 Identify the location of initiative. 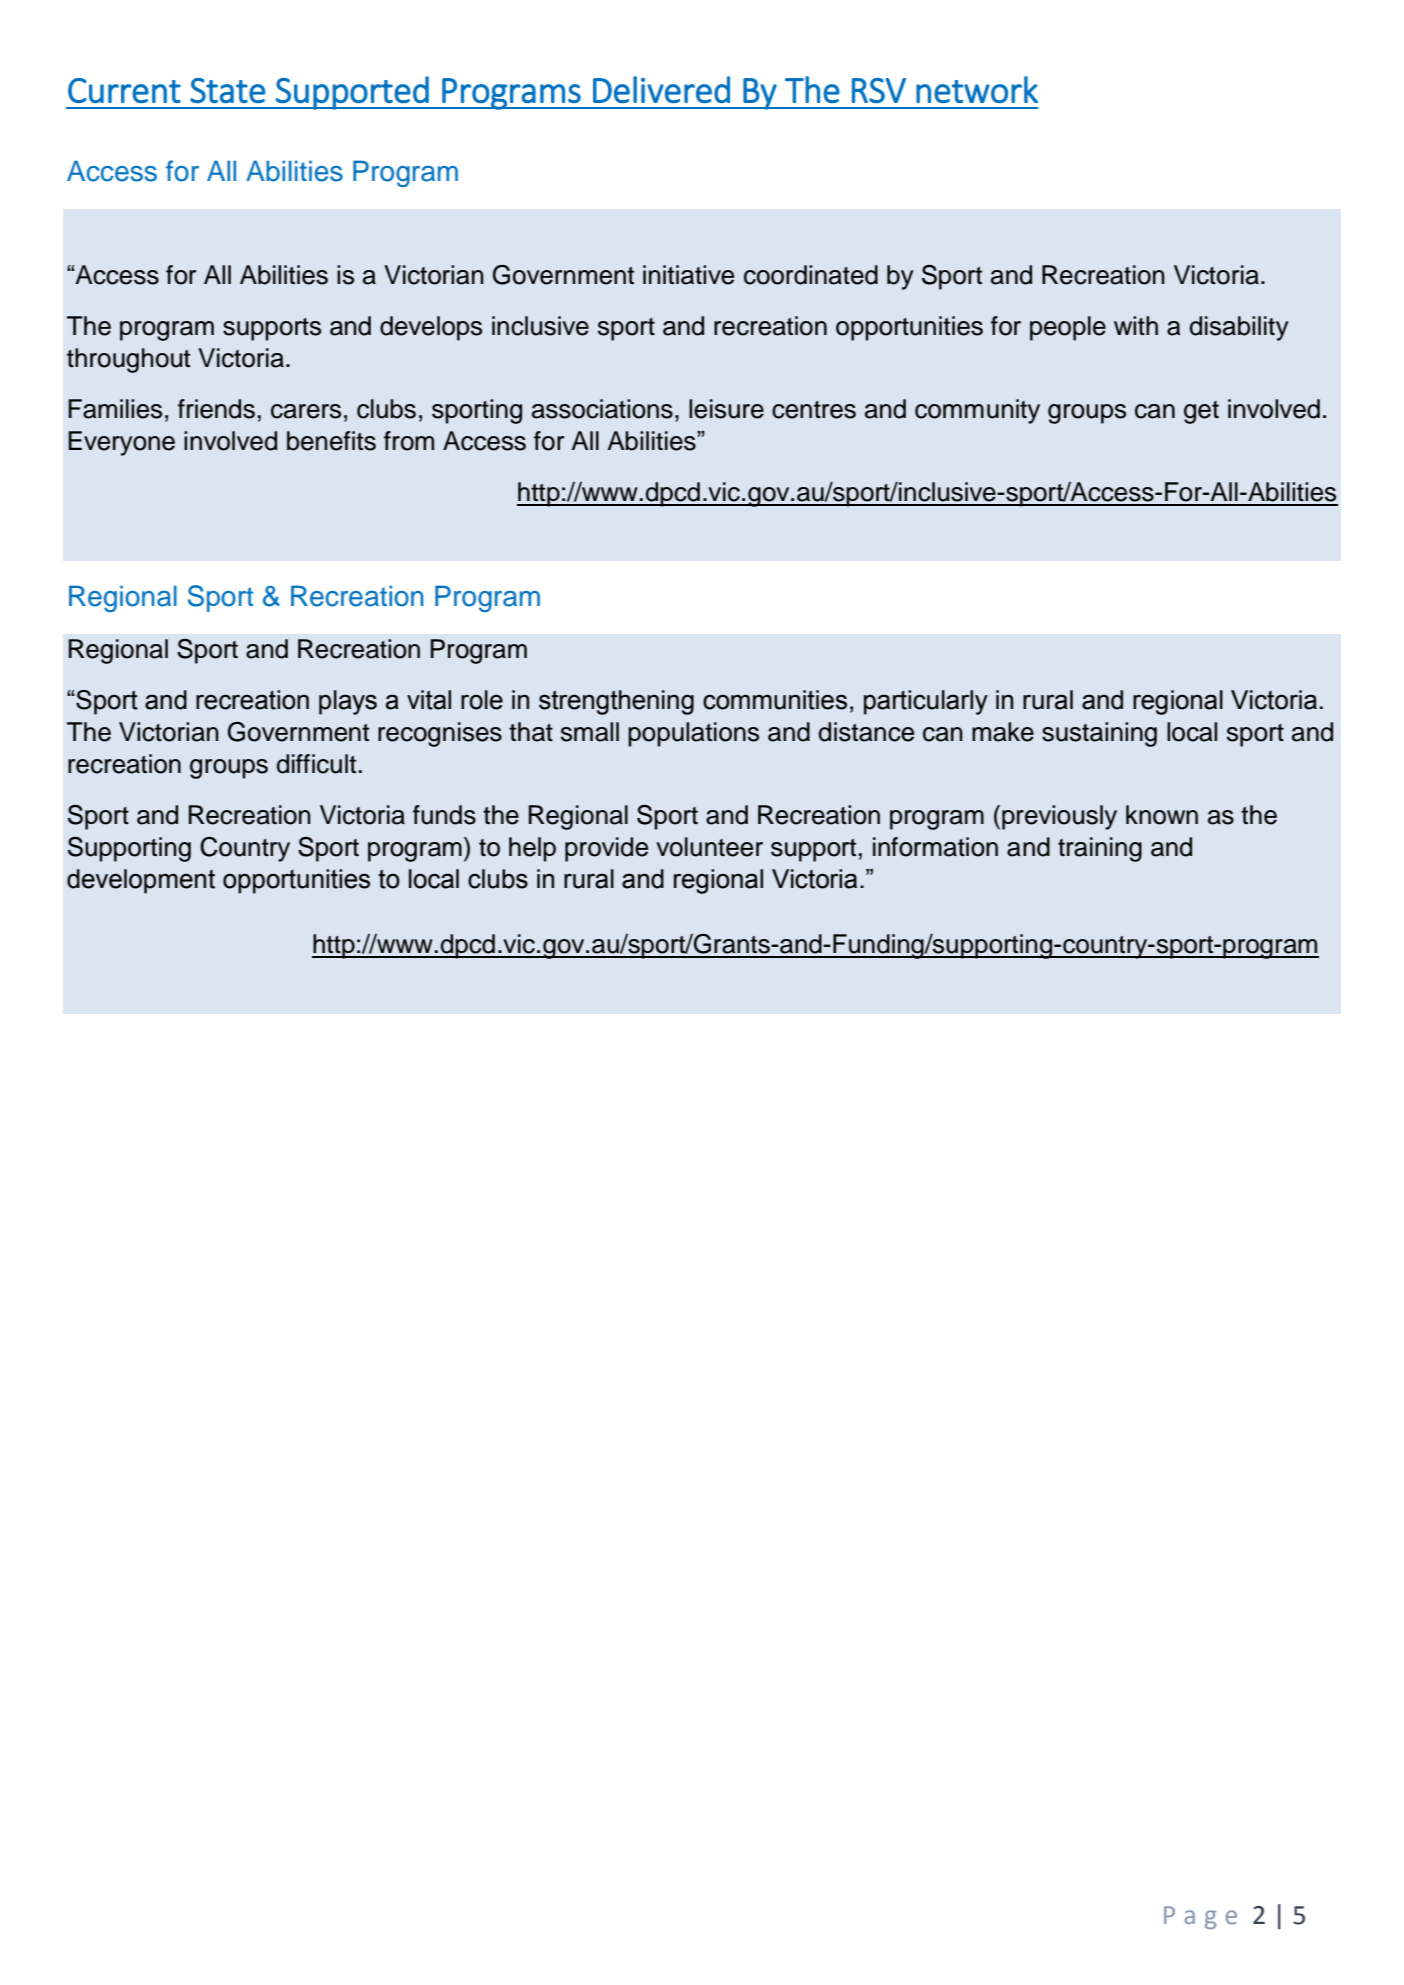
(688, 275).
